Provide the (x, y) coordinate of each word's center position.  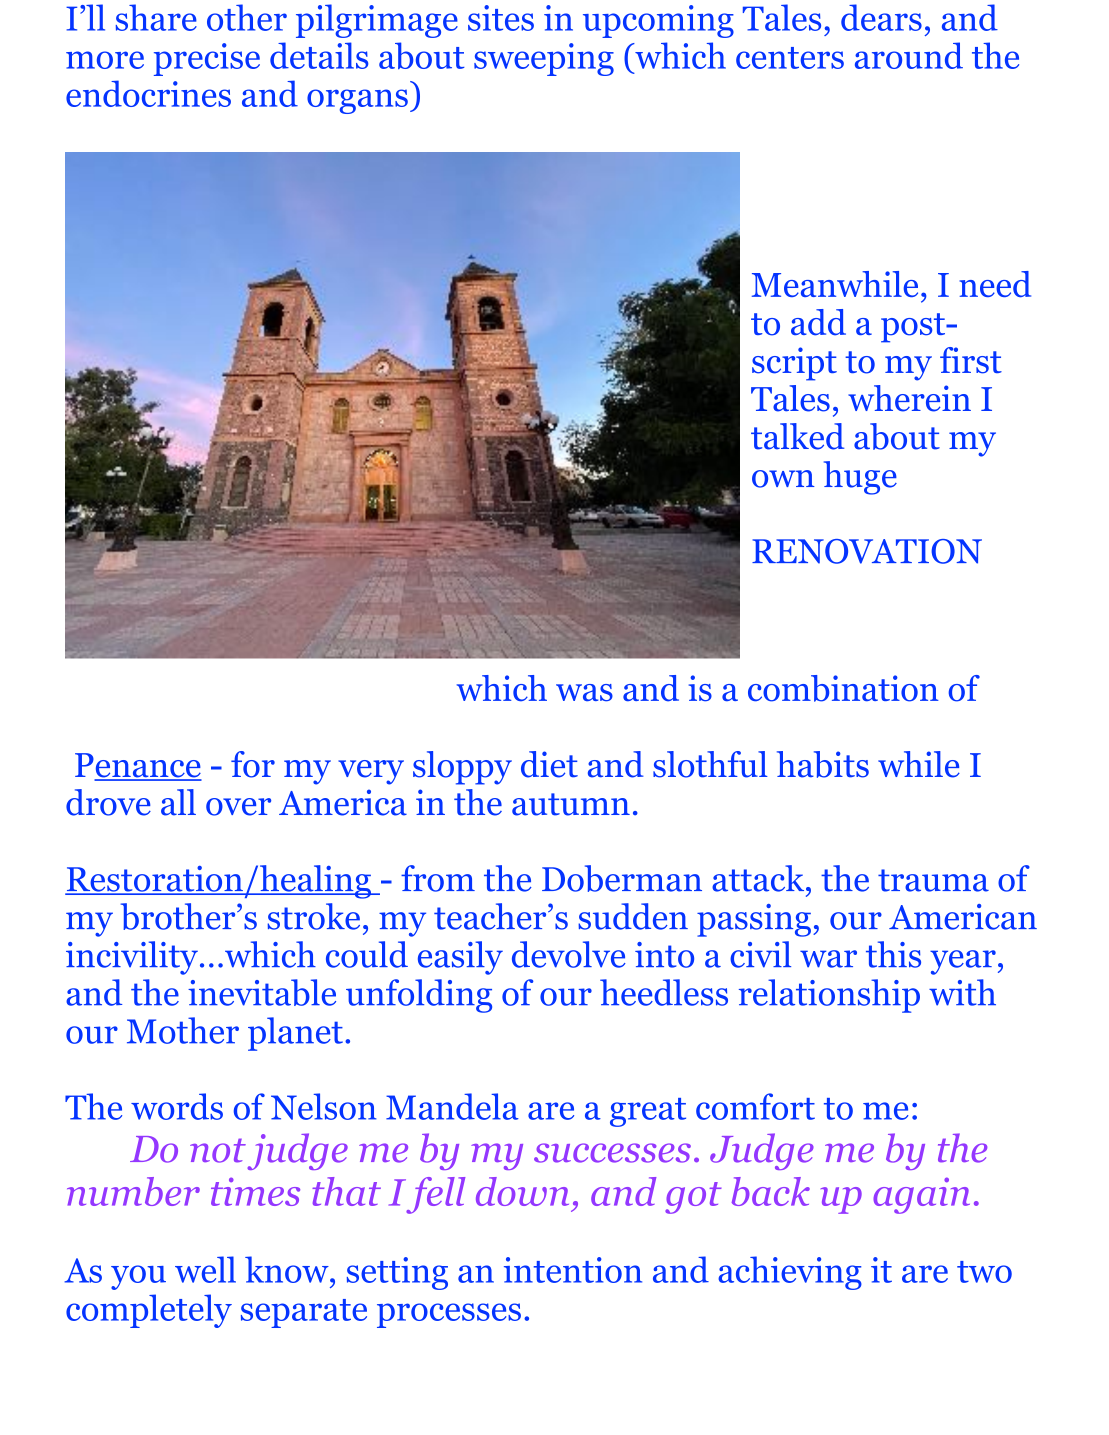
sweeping (544, 59)
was (584, 693)
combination (843, 688)
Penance (138, 766)
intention (573, 1270)
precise (207, 59)
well (205, 1269)
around (909, 55)
